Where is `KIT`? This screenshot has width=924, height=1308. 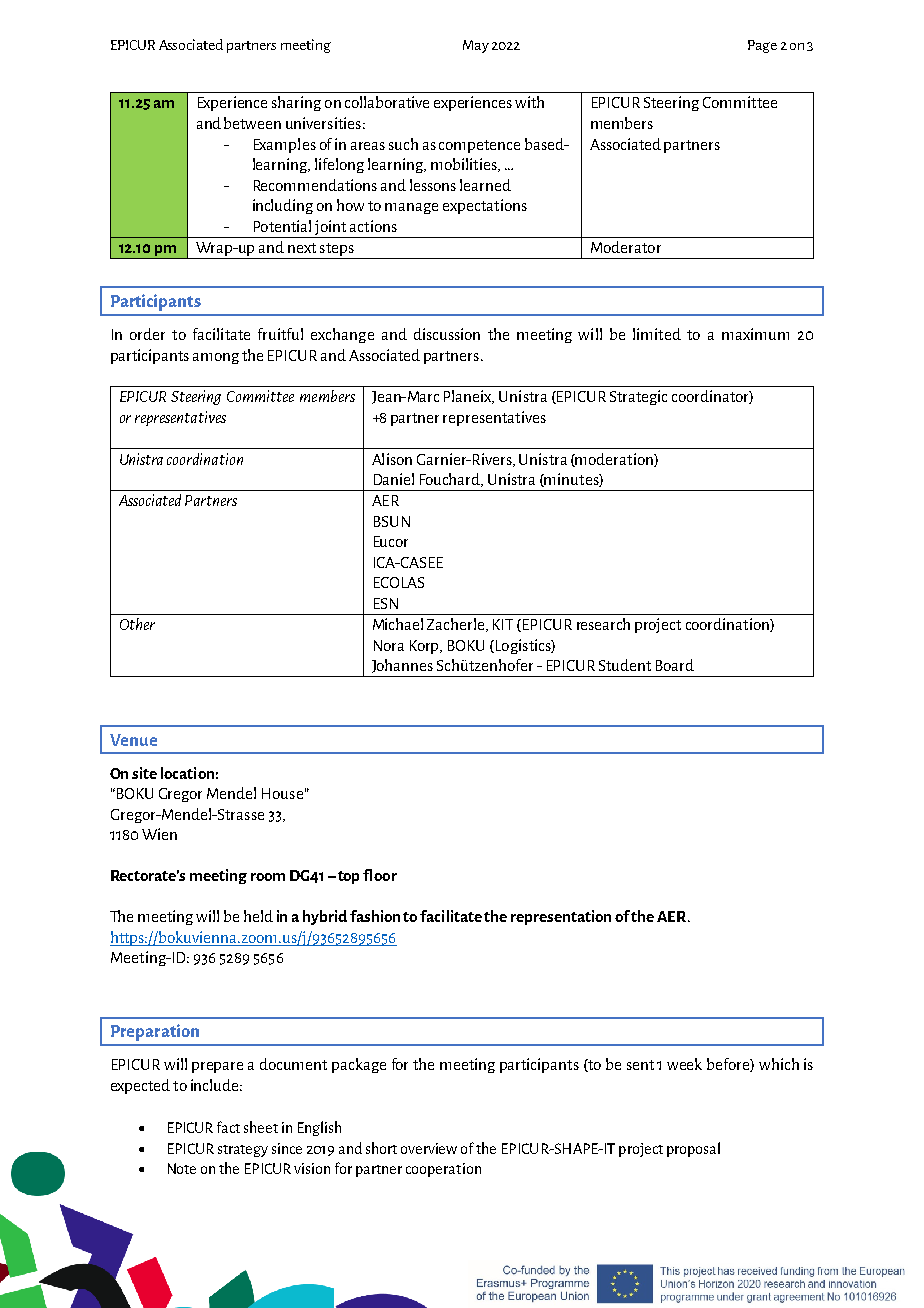 KIT is located at coordinates (503, 624).
